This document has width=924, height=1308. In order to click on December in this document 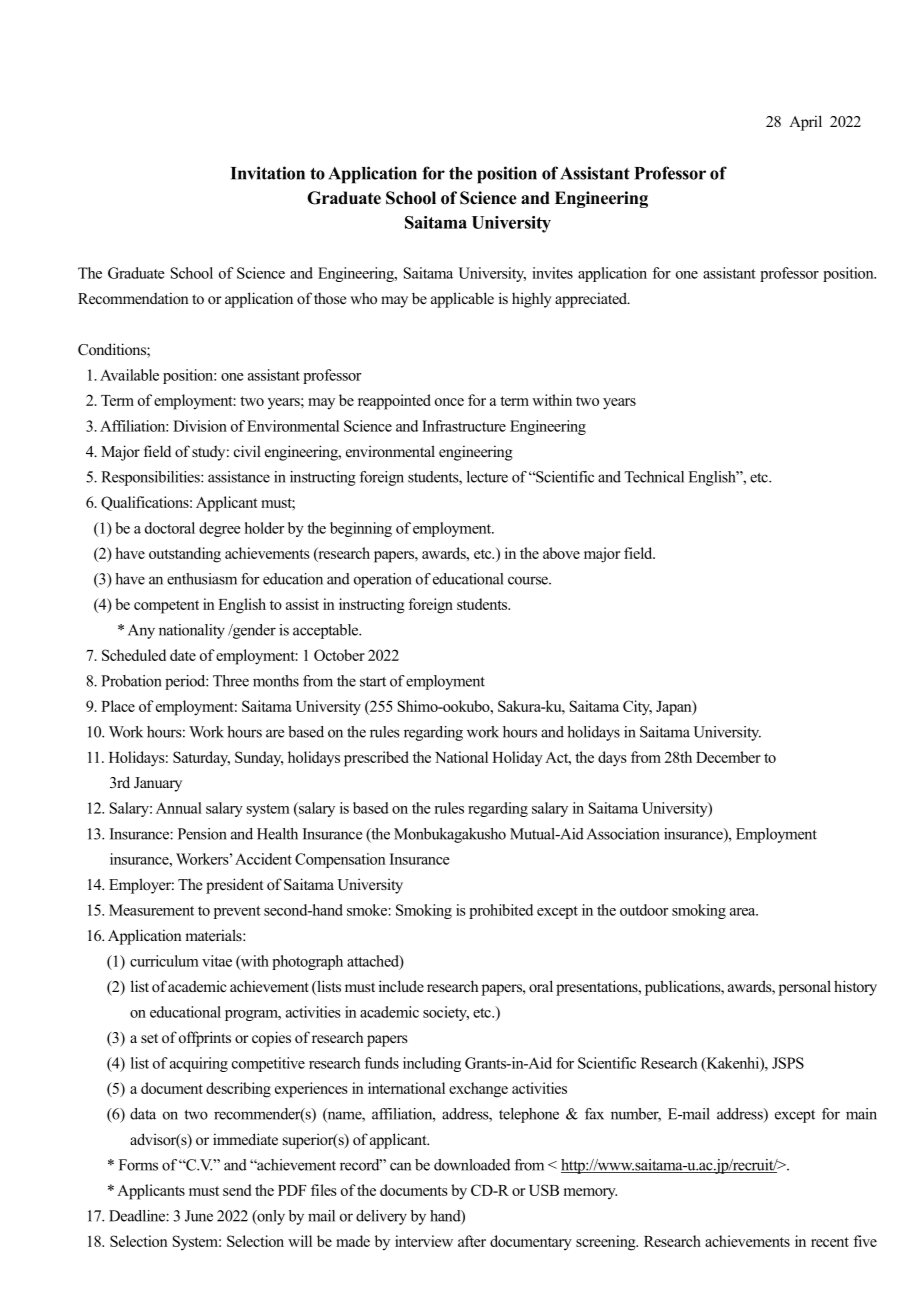, I will do `click(728, 757)`.
